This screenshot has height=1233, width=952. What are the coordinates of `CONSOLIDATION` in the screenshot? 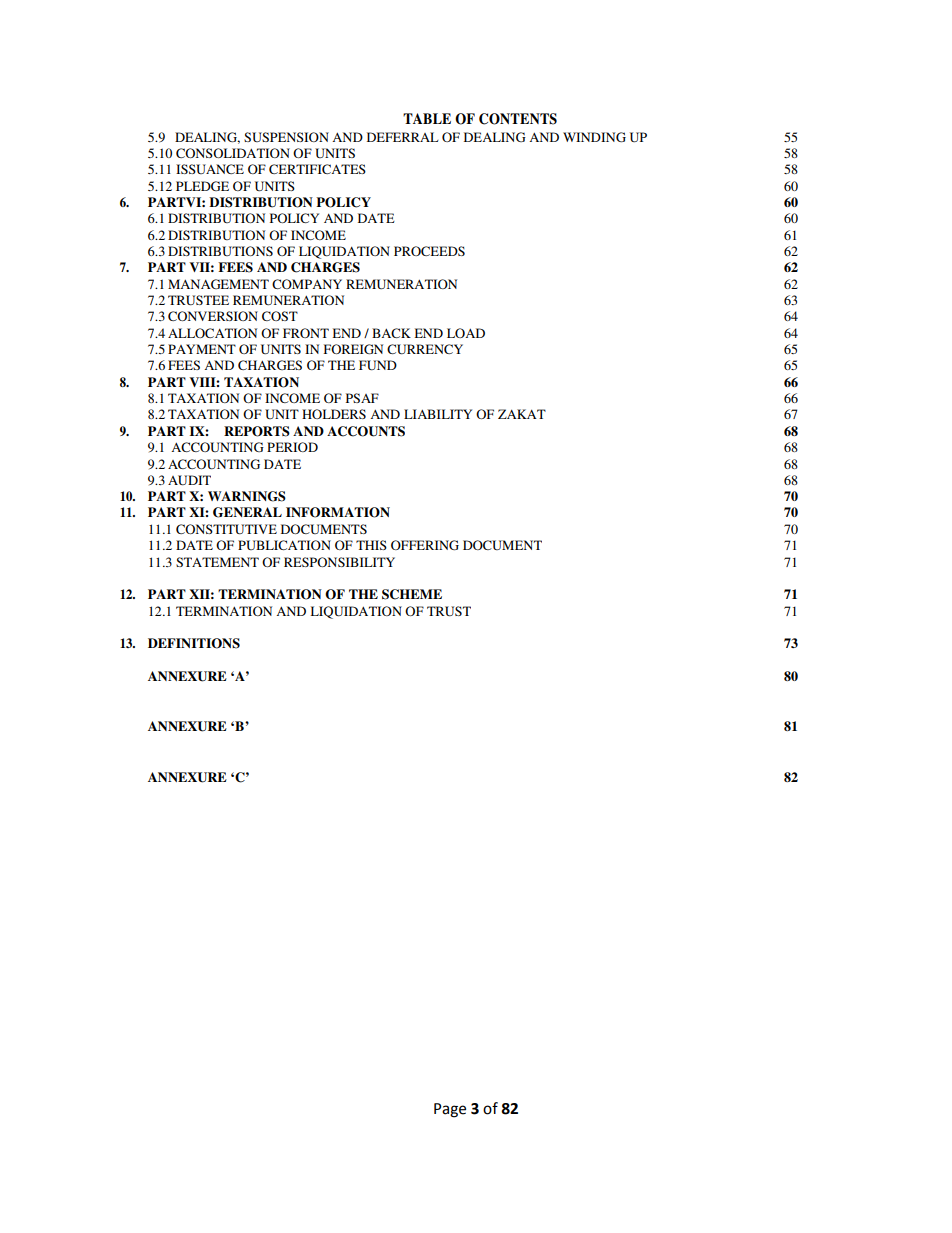 It's located at (233, 153).
